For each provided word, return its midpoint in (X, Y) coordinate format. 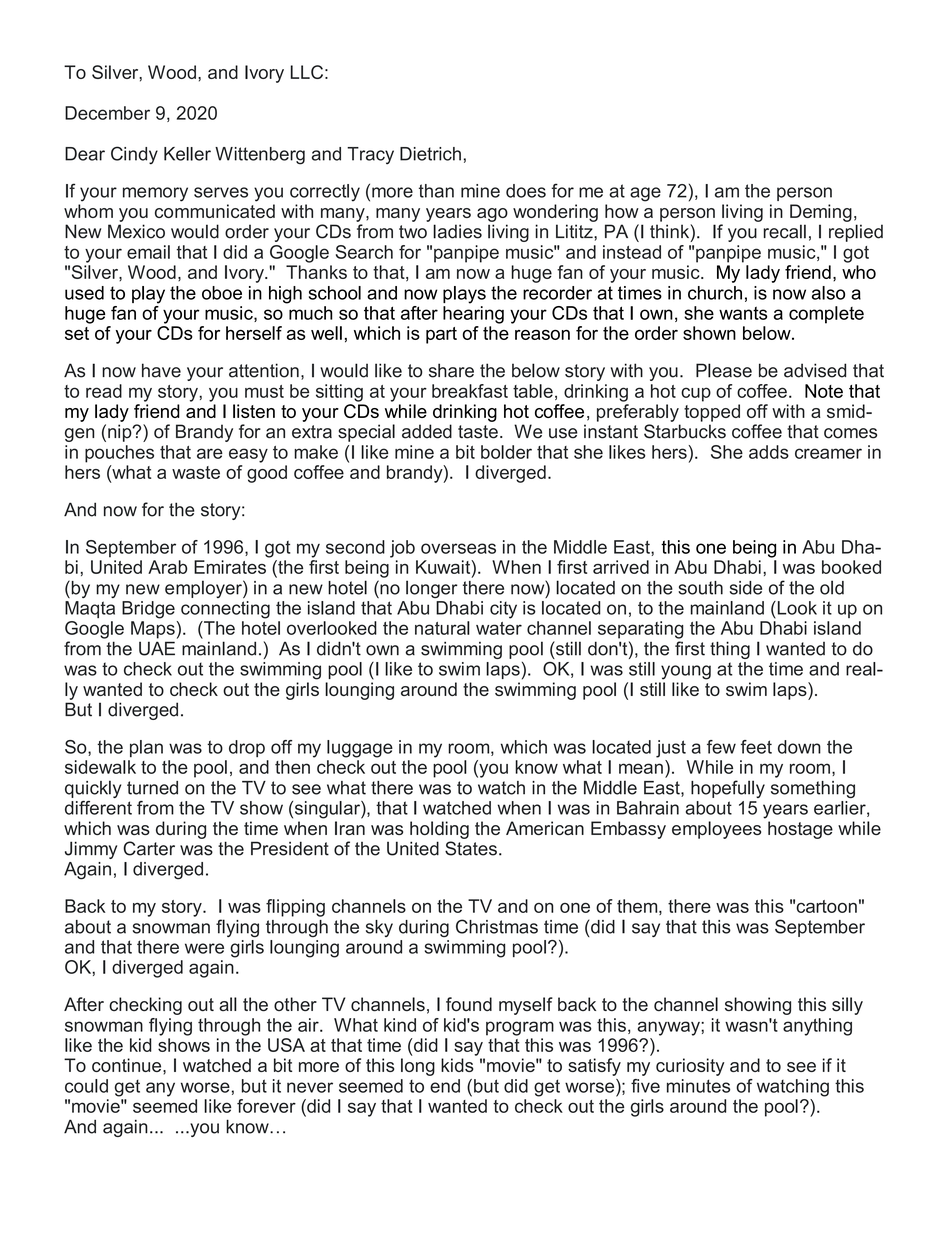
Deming (821, 213)
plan (146, 748)
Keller (187, 154)
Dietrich (430, 154)
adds (769, 452)
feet (756, 747)
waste (196, 472)
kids (457, 1065)
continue (128, 1065)
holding (439, 830)
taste (478, 432)
